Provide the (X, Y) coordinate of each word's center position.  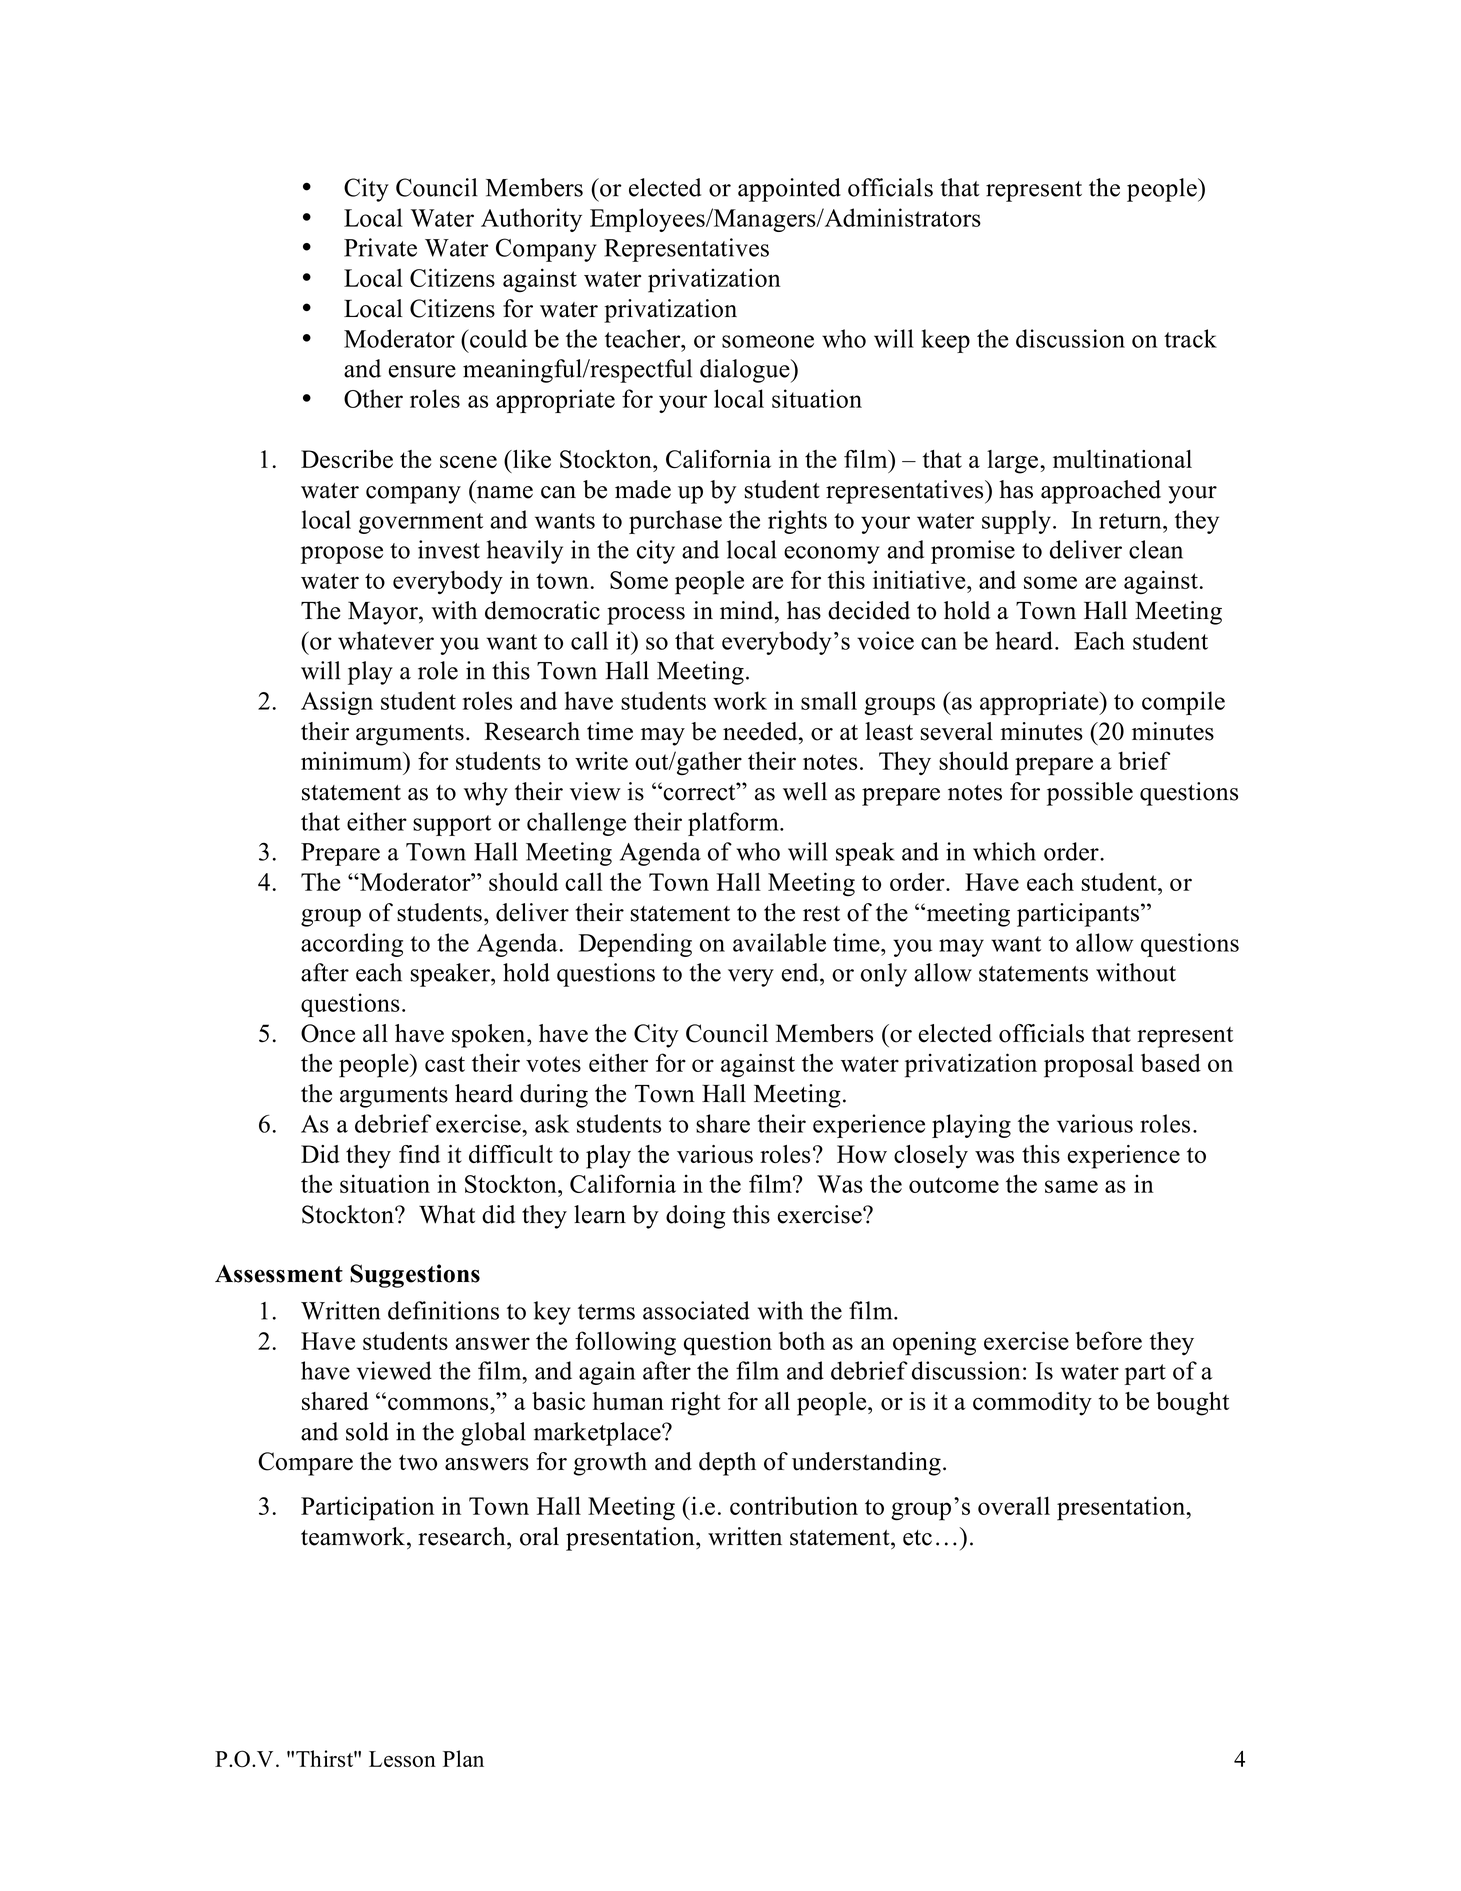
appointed (789, 190)
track (1190, 338)
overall (1014, 1505)
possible (1090, 794)
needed (761, 731)
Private (380, 247)
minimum (353, 760)
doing (695, 1217)
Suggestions (415, 1276)
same (1071, 1186)
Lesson (402, 1759)
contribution (794, 1505)
